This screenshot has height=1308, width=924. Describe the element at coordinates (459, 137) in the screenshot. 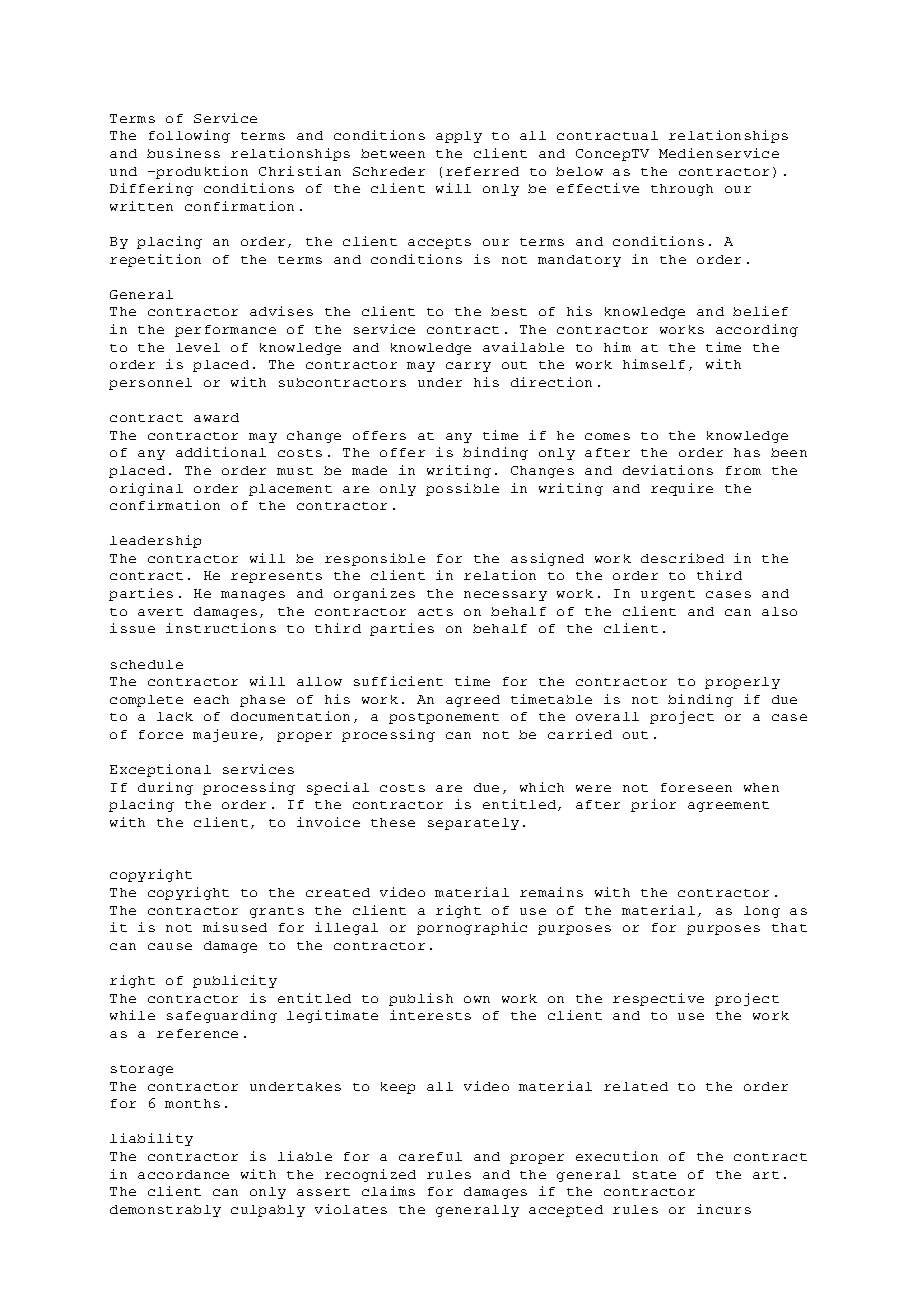

I see `apply` at that location.
